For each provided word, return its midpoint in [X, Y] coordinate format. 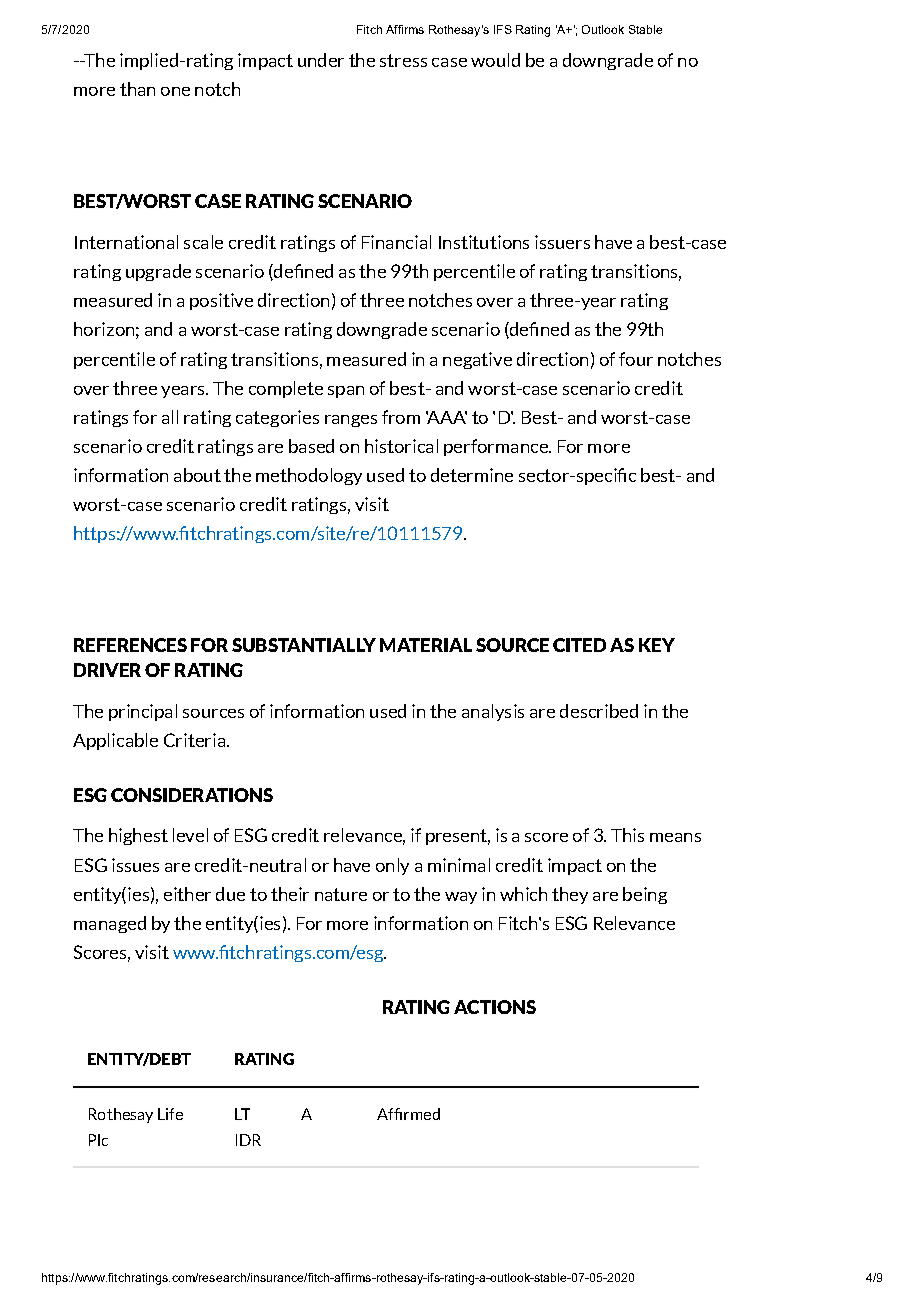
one [175, 91]
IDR [248, 1140]
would [495, 60]
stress [403, 60]
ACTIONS [495, 1007]
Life [170, 1114]
